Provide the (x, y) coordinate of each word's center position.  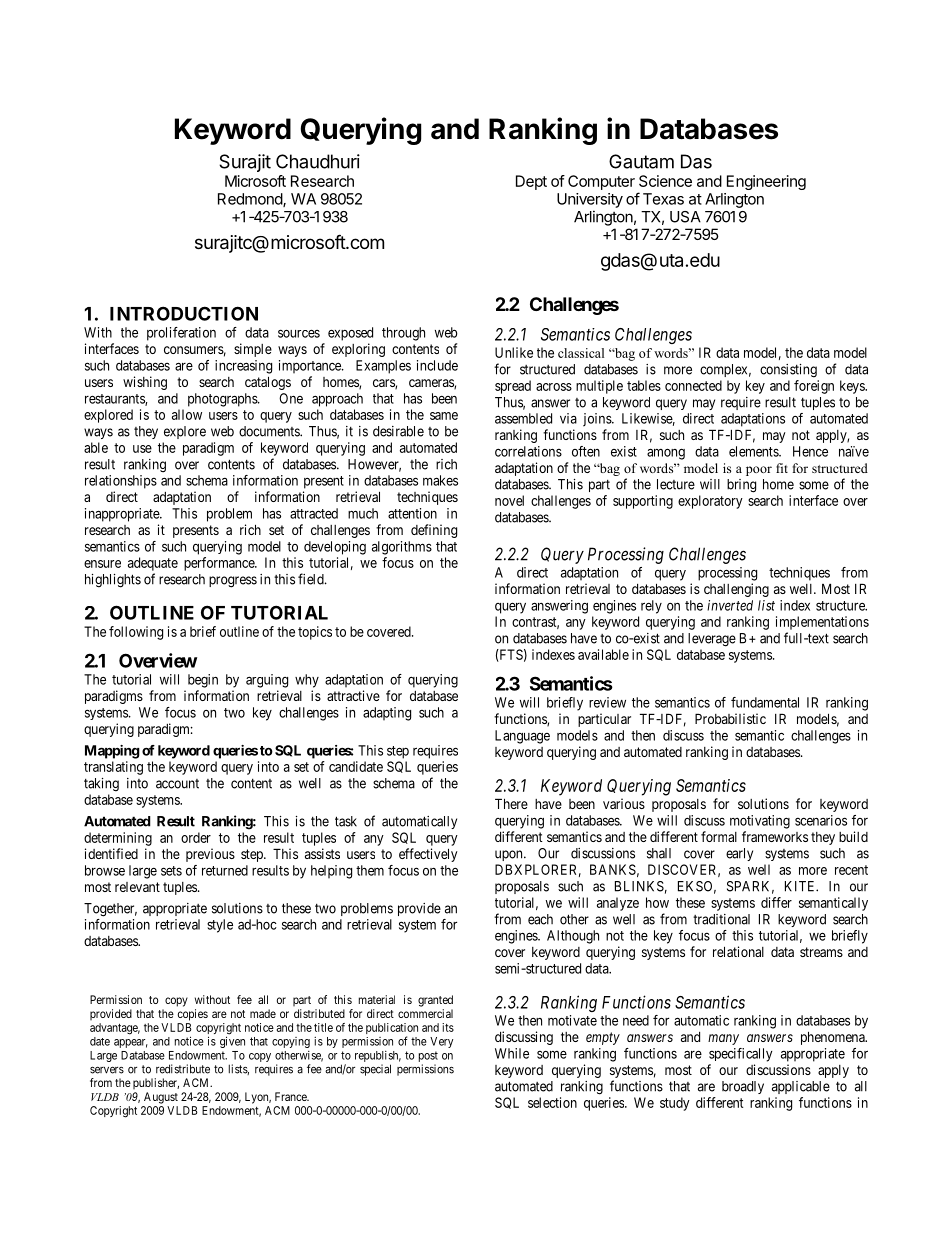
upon (510, 855)
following (136, 633)
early (739, 854)
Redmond (251, 200)
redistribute (183, 1069)
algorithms (402, 548)
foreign (814, 387)
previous (210, 855)
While (512, 1053)
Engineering (766, 182)
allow (187, 414)
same (444, 416)
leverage (712, 640)
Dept (531, 182)
